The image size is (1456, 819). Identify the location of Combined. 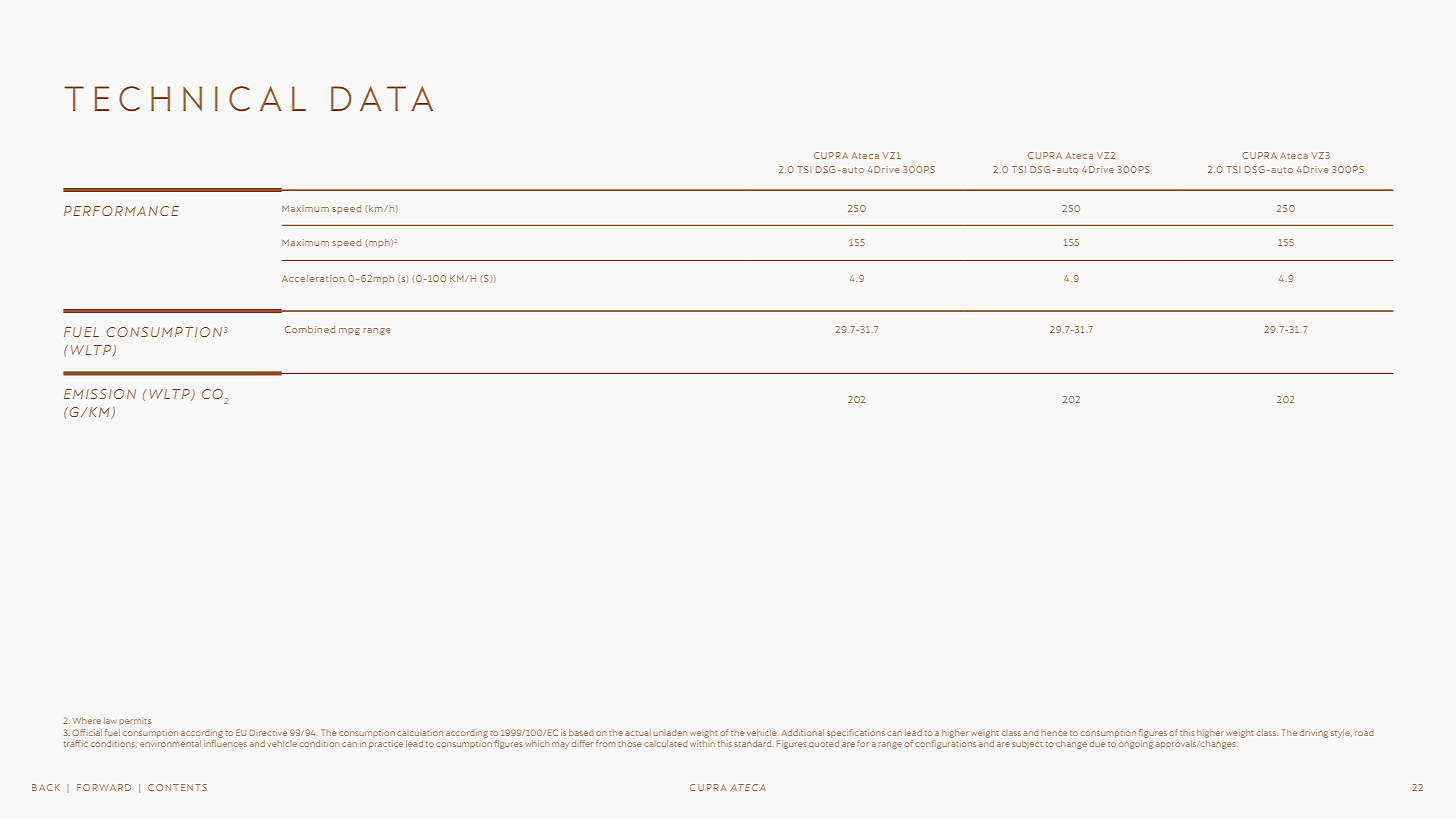
(310, 329).
